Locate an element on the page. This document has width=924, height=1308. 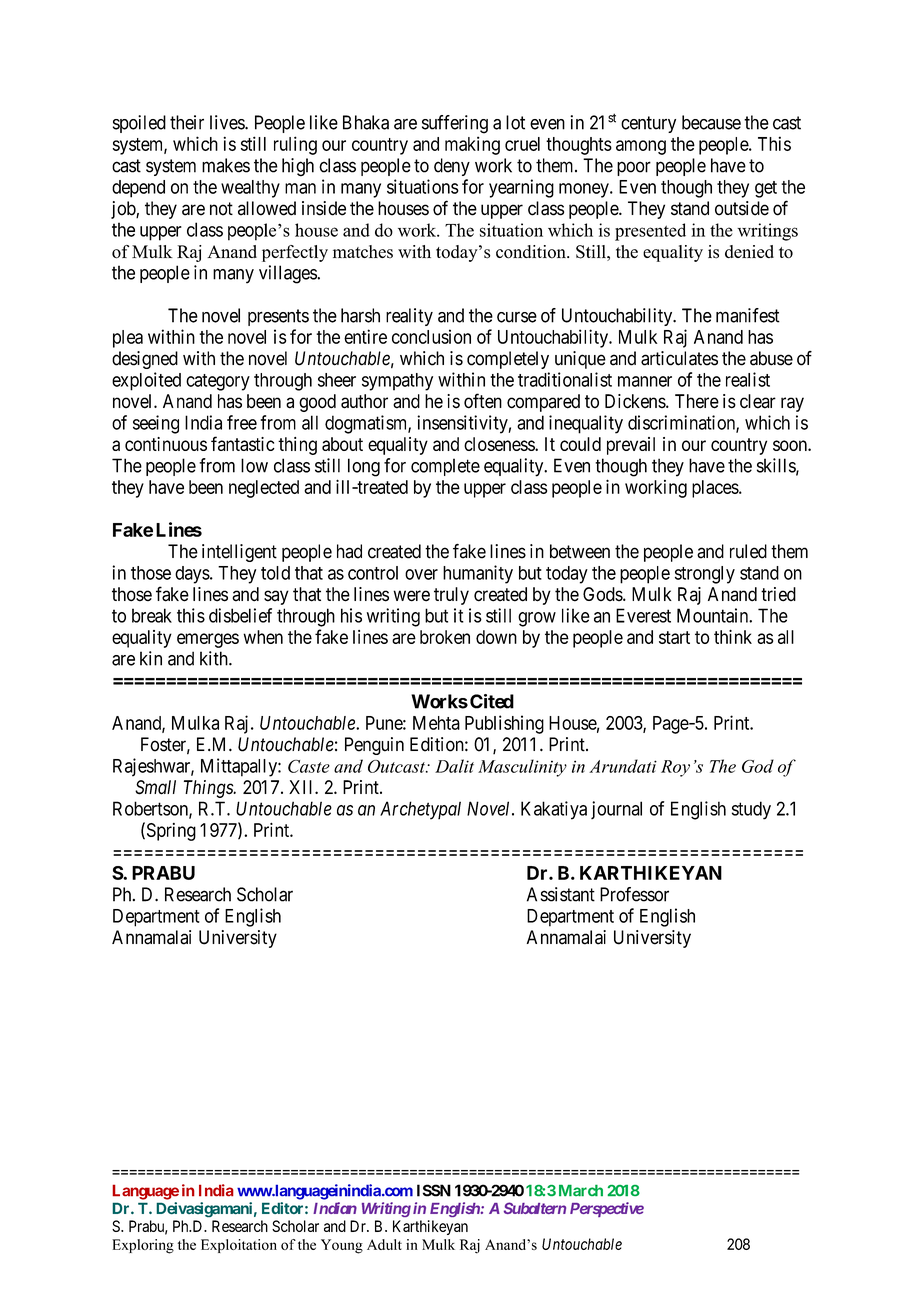
There is located at coordinates (697, 401).
